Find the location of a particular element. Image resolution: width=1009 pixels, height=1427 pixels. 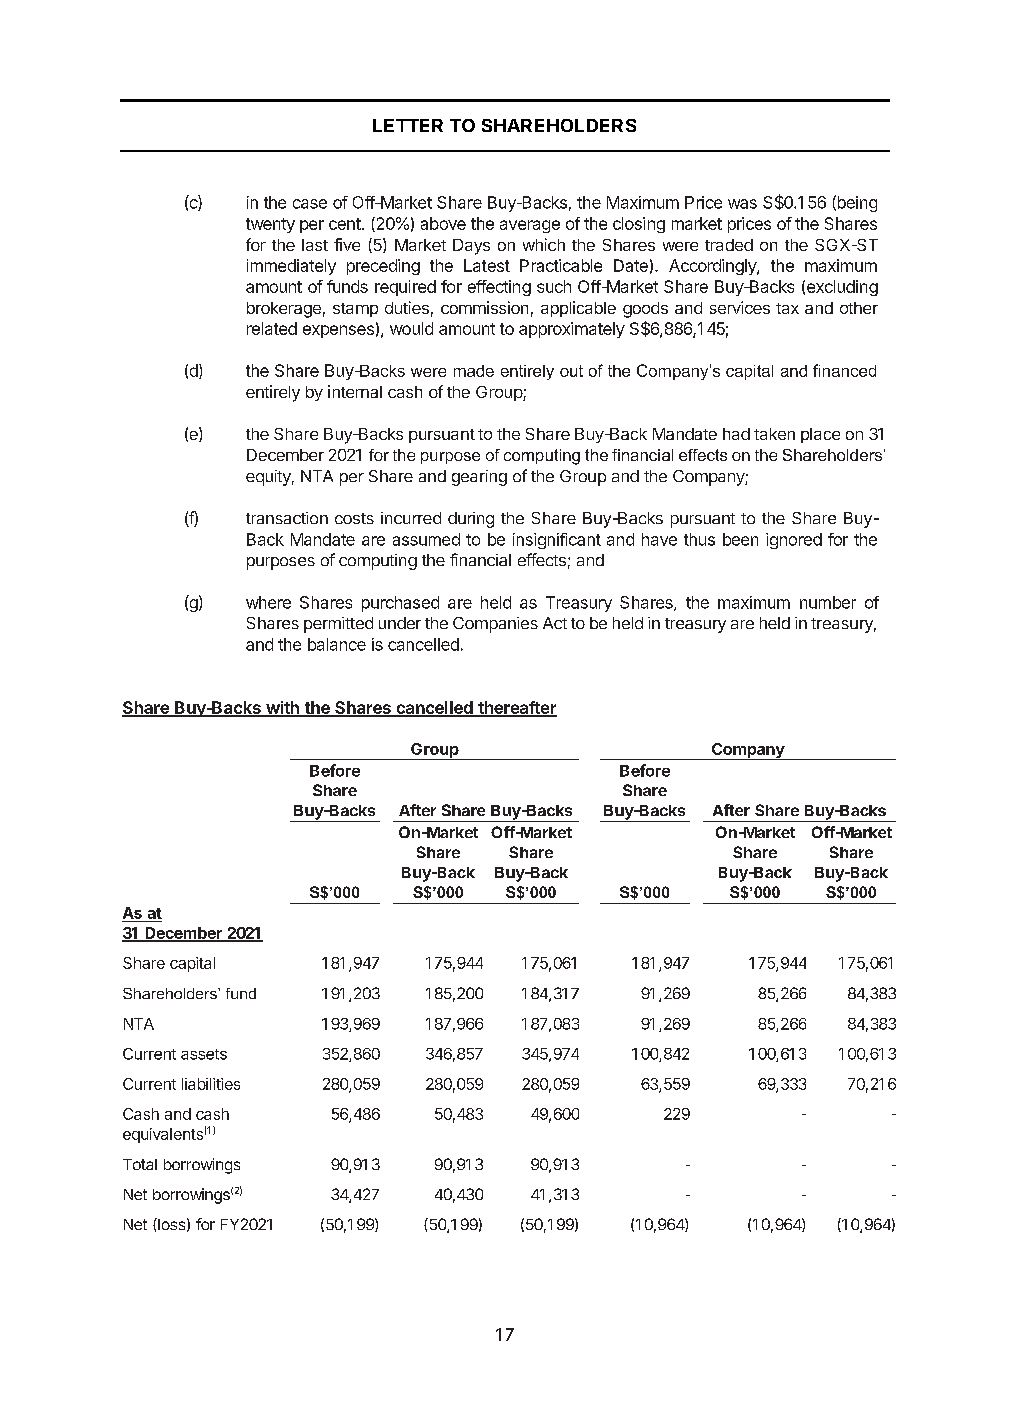

LETTER is located at coordinates (408, 125).
